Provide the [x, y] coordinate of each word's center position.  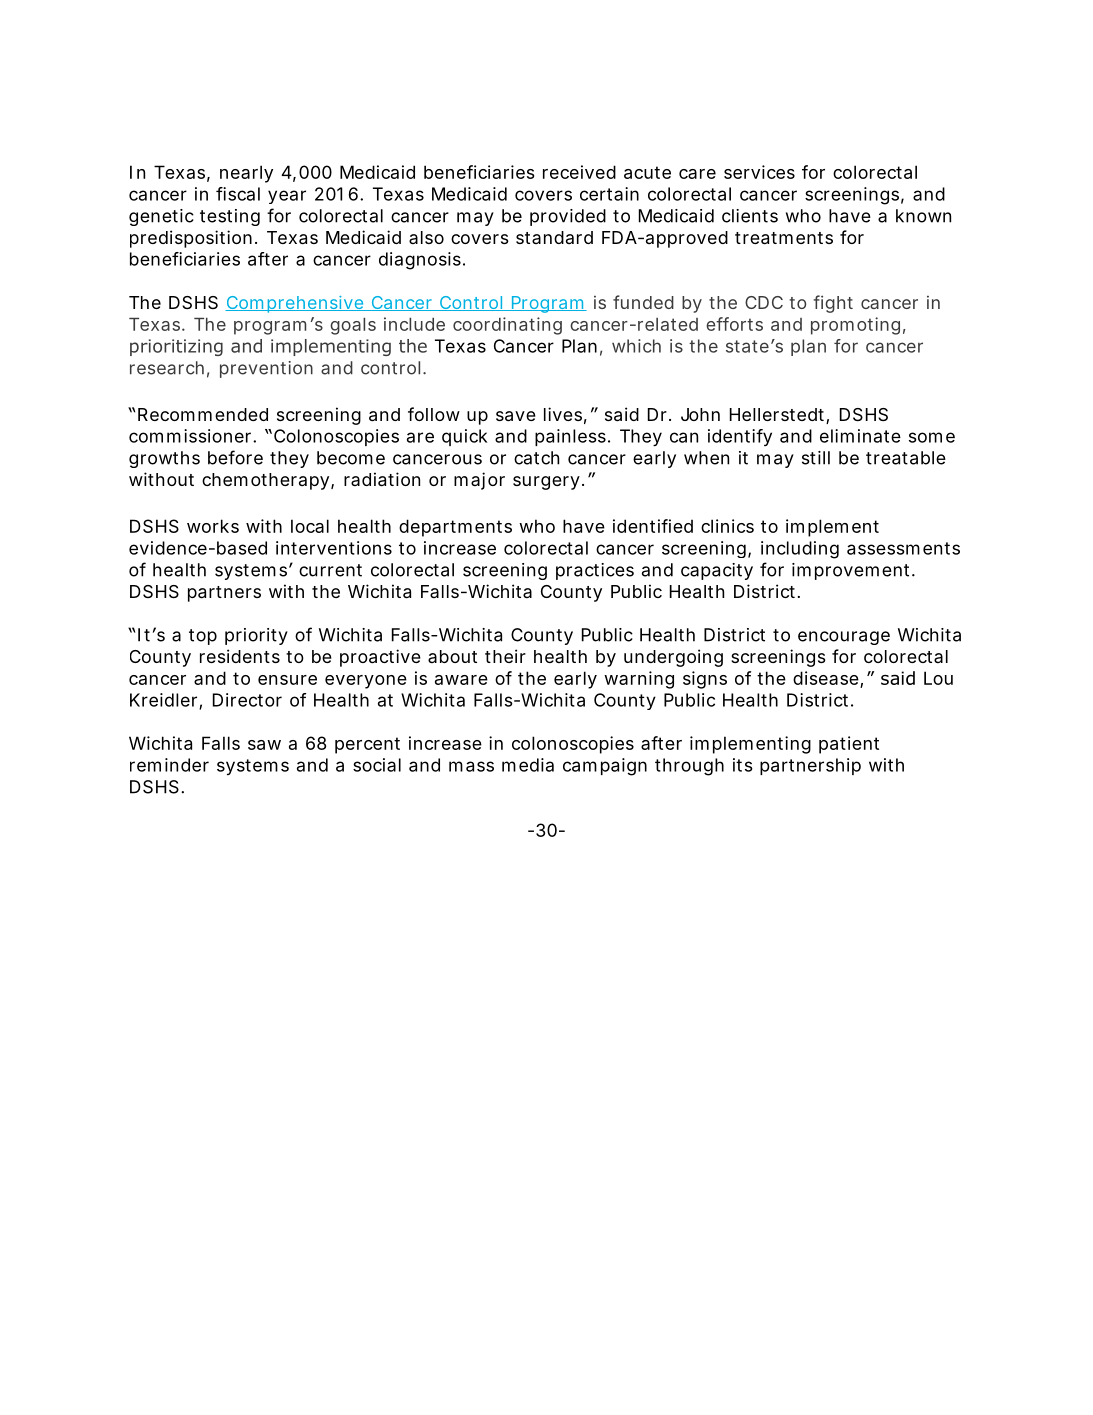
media [528, 765]
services [759, 172]
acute [647, 172]
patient [849, 745]
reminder [169, 765]
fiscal [238, 194]
